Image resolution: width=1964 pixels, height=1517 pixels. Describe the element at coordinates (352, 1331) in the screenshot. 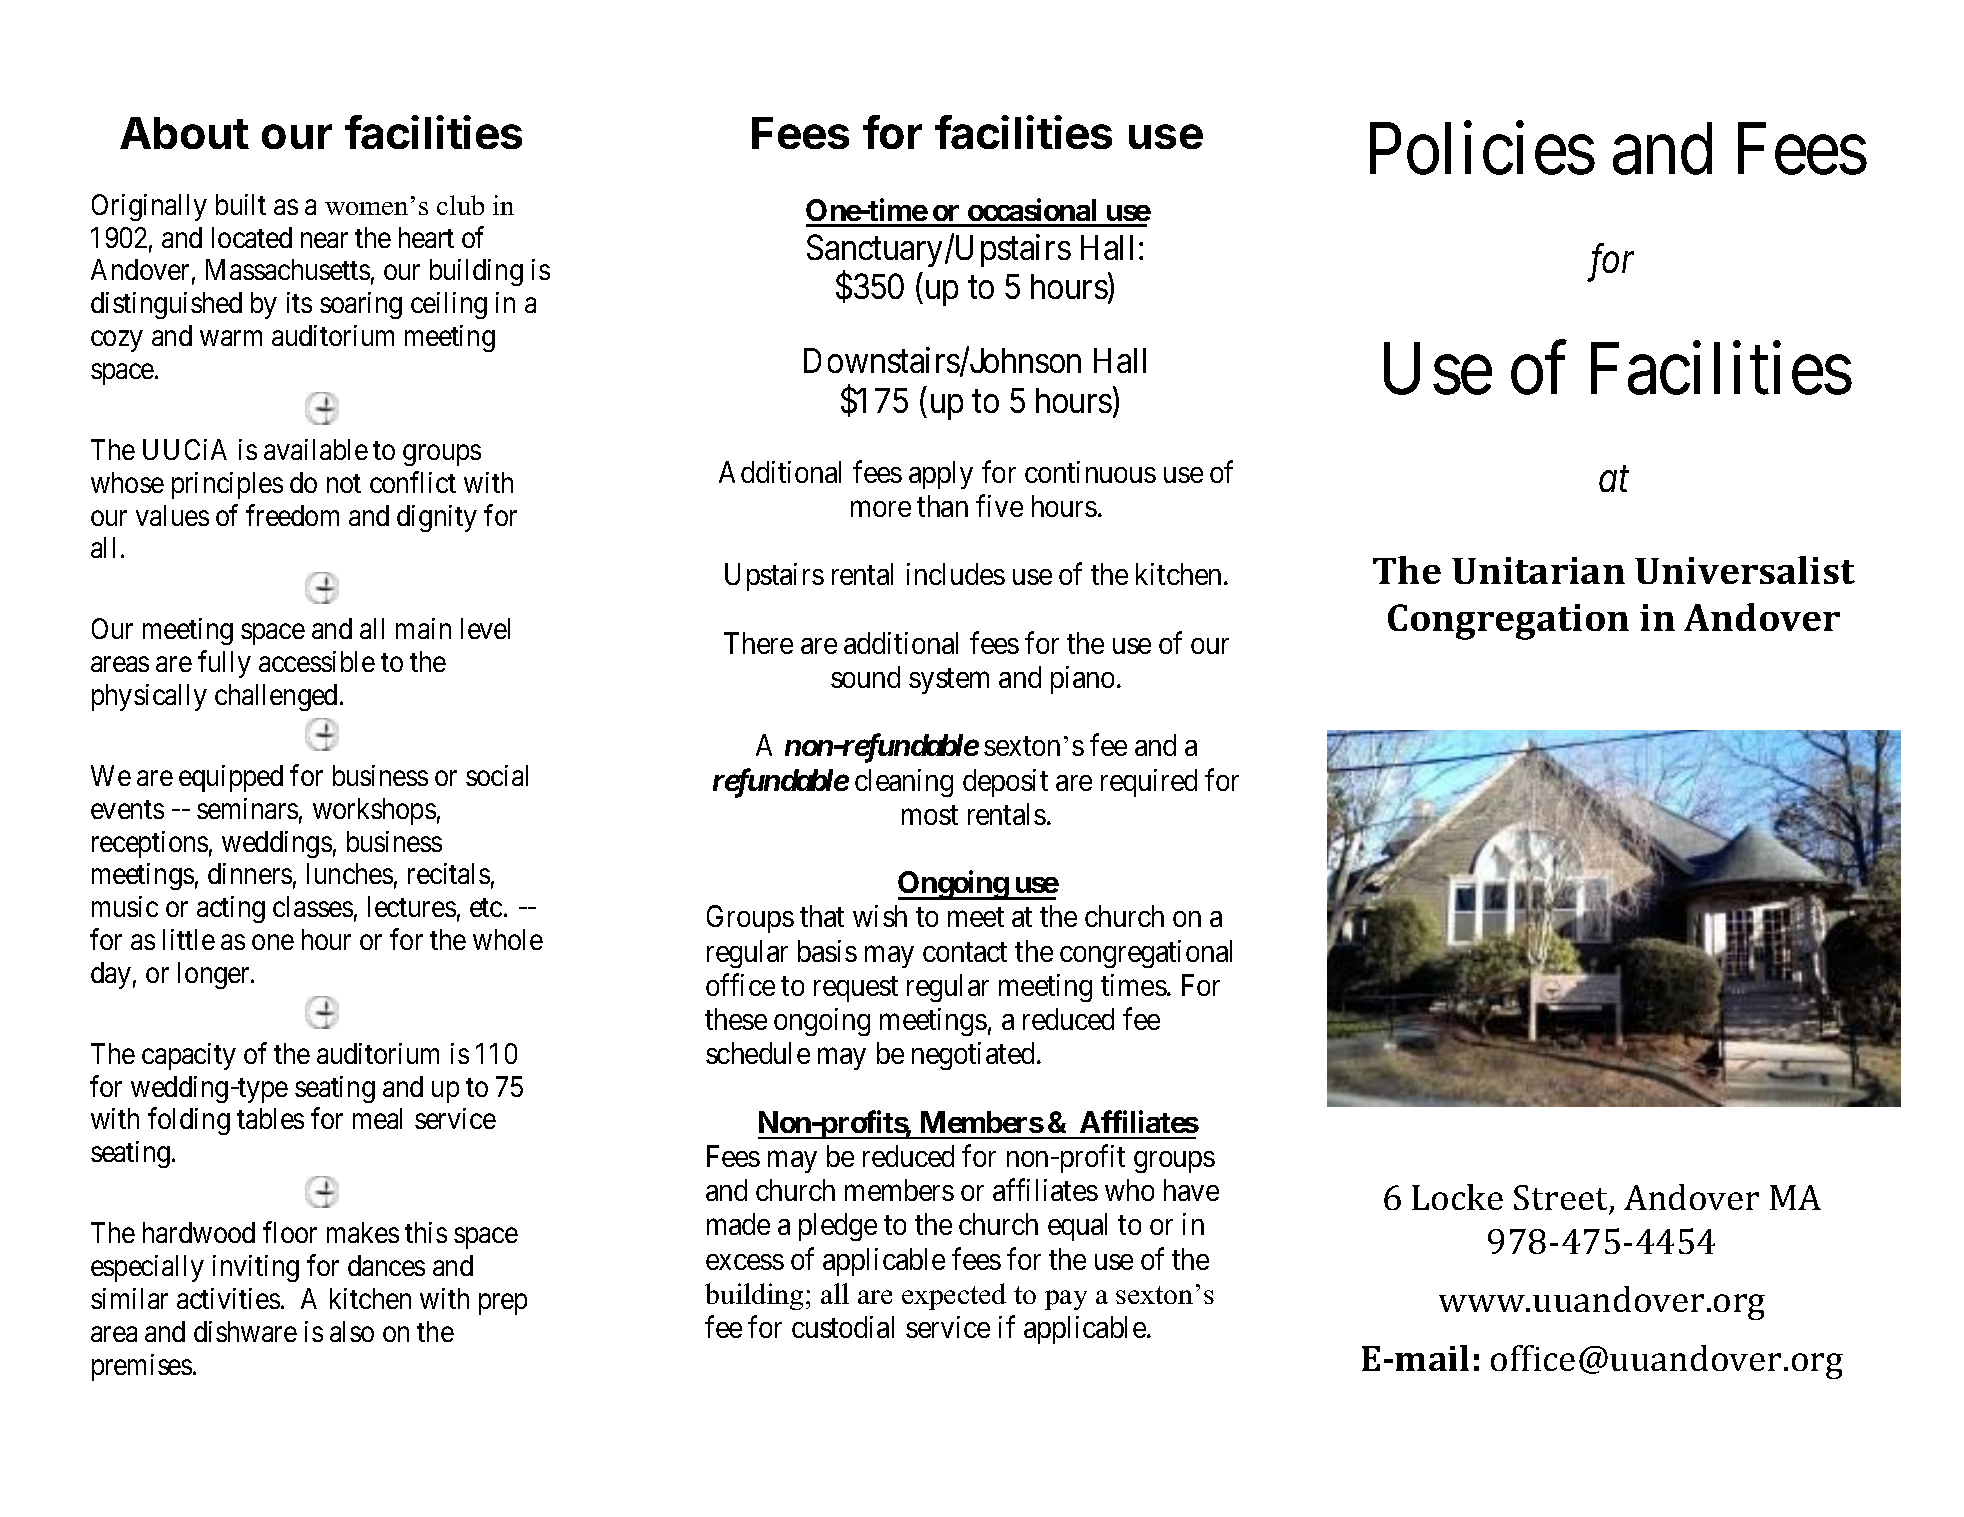

I see `also` at that location.
